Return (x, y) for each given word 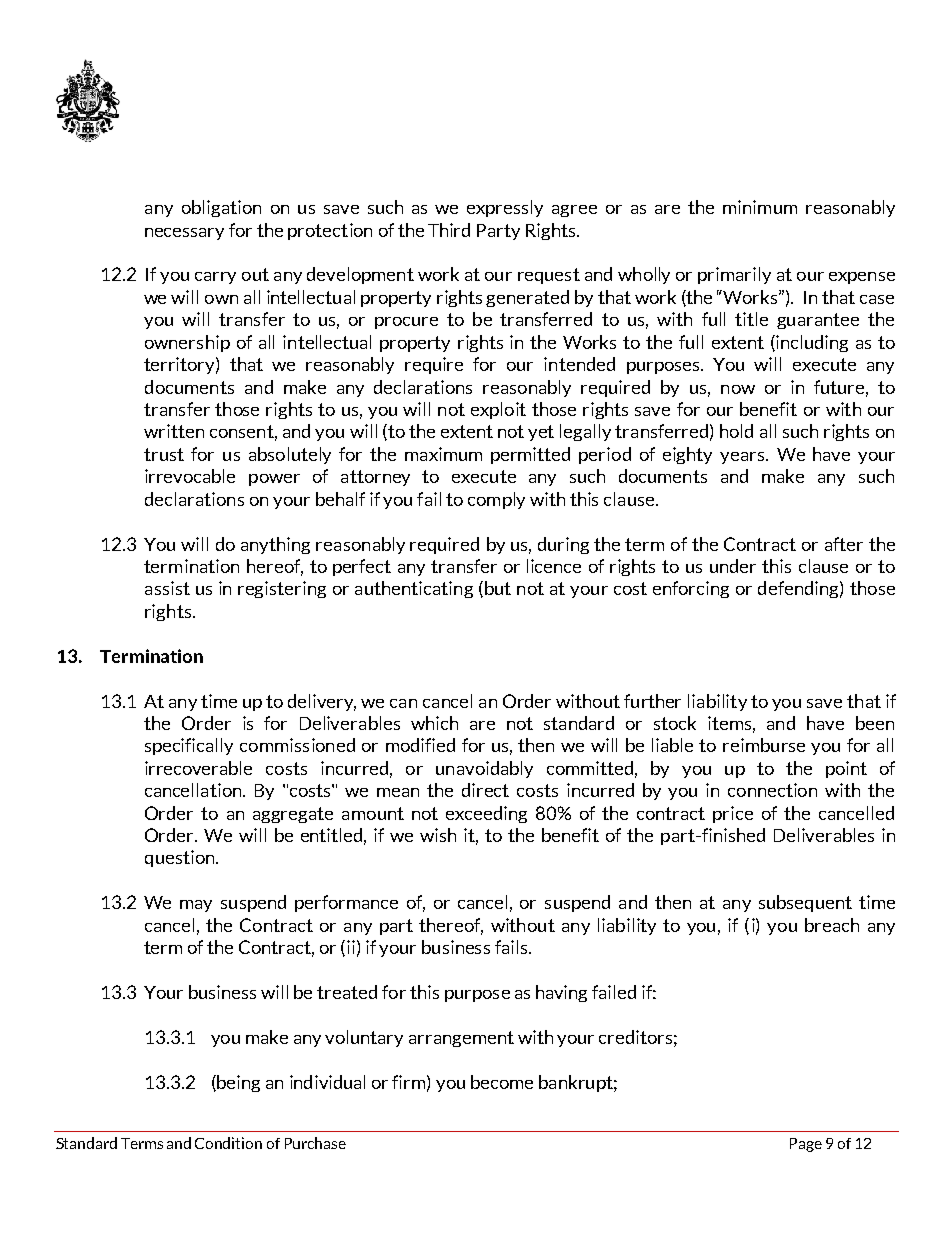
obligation (221, 208)
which (434, 723)
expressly (505, 208)
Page (806, 1145)
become (502, 1082)
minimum (760, 207)
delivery (322, 702)
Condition (228, 1143)
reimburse (764, 745)
